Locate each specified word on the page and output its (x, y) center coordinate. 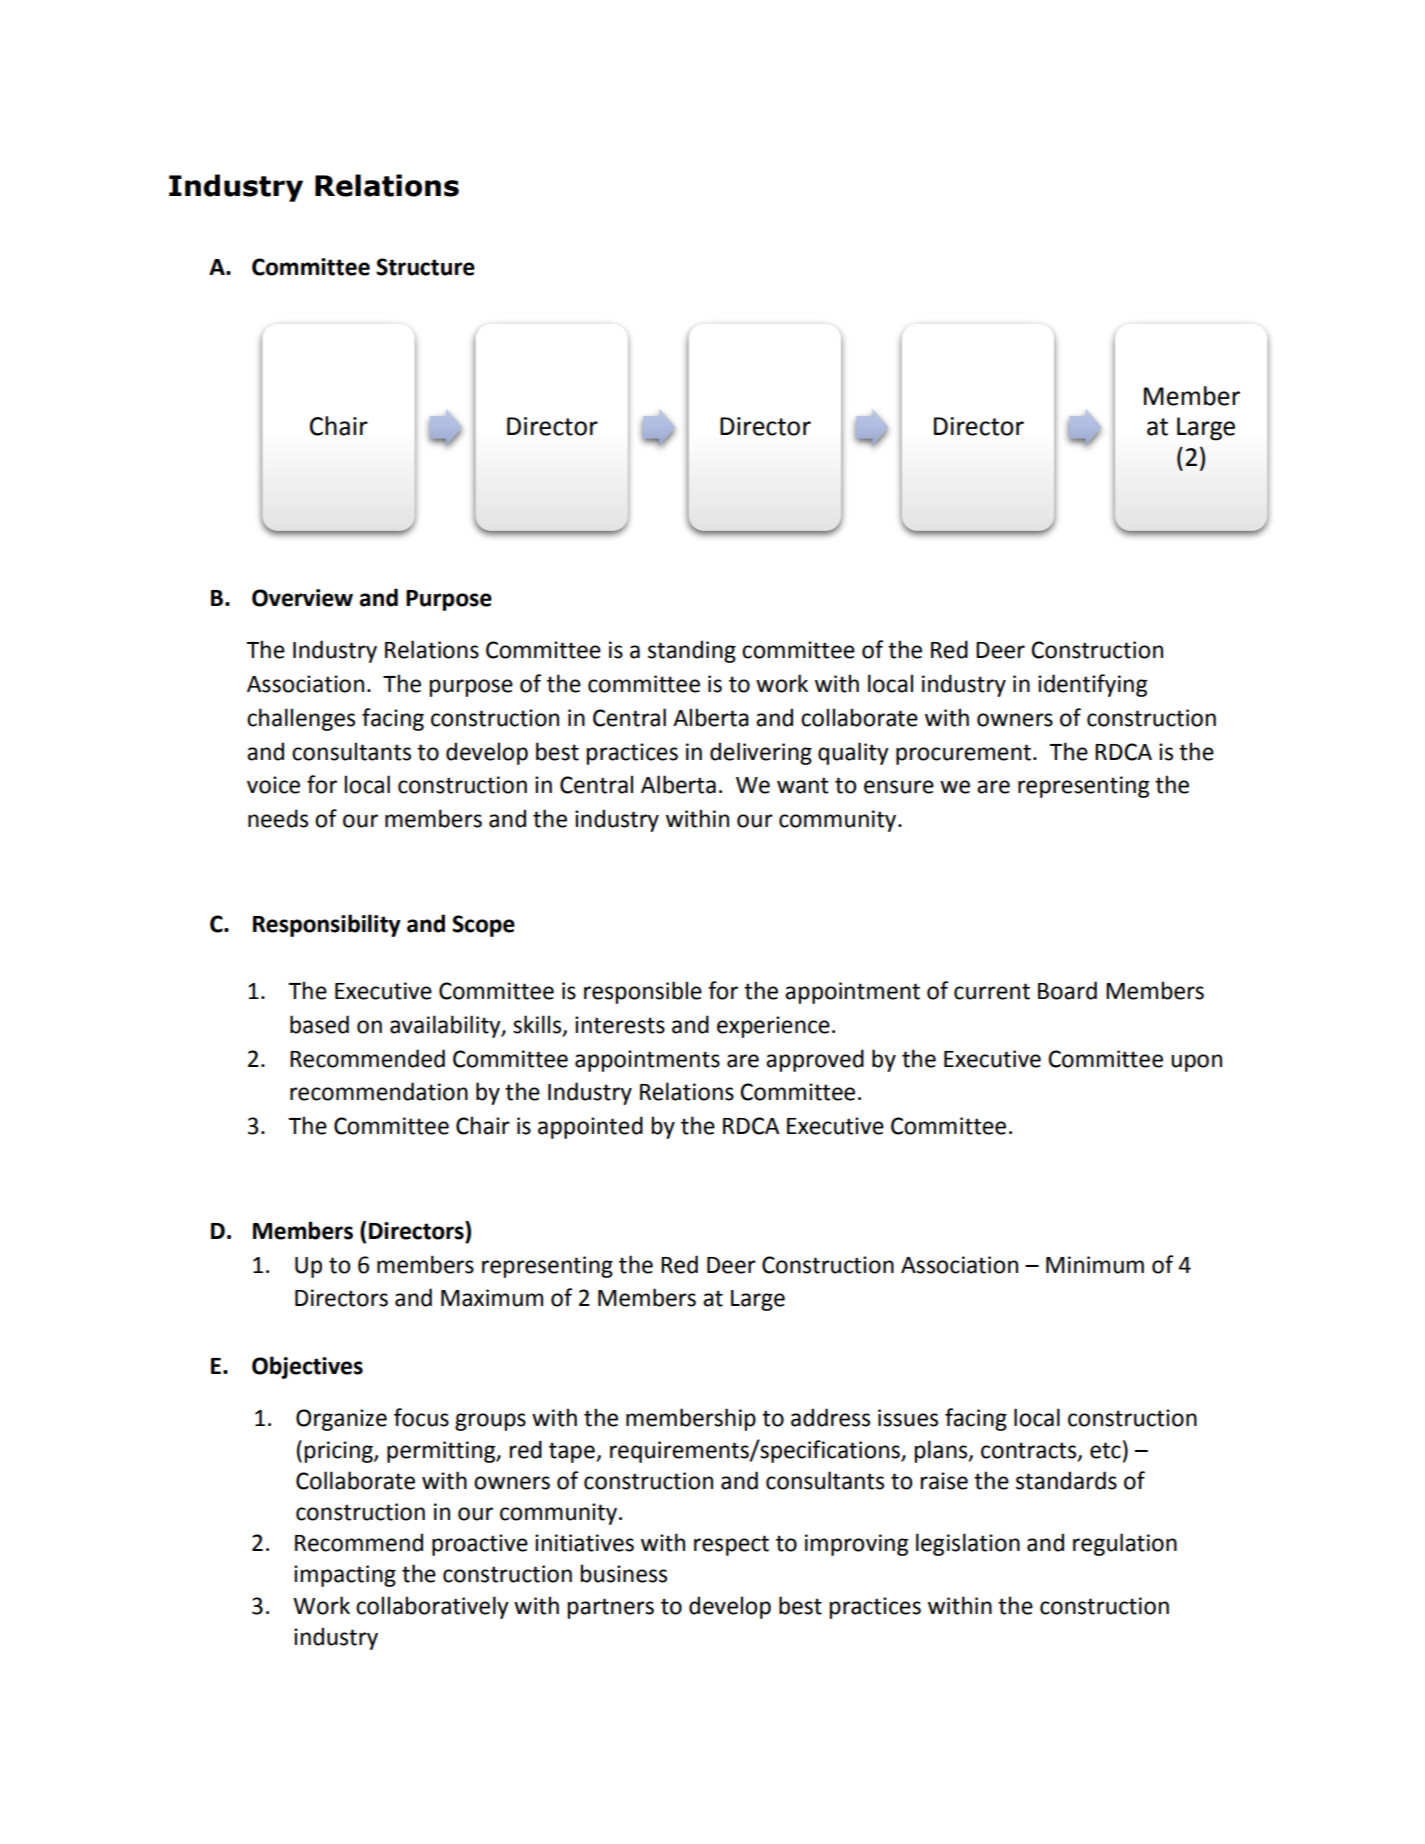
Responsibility (327, 925)
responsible (643, 992)
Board (1067, 990)
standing (692, 651)
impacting (345, 1576)
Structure (425, 267)
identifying (1092, 685)
